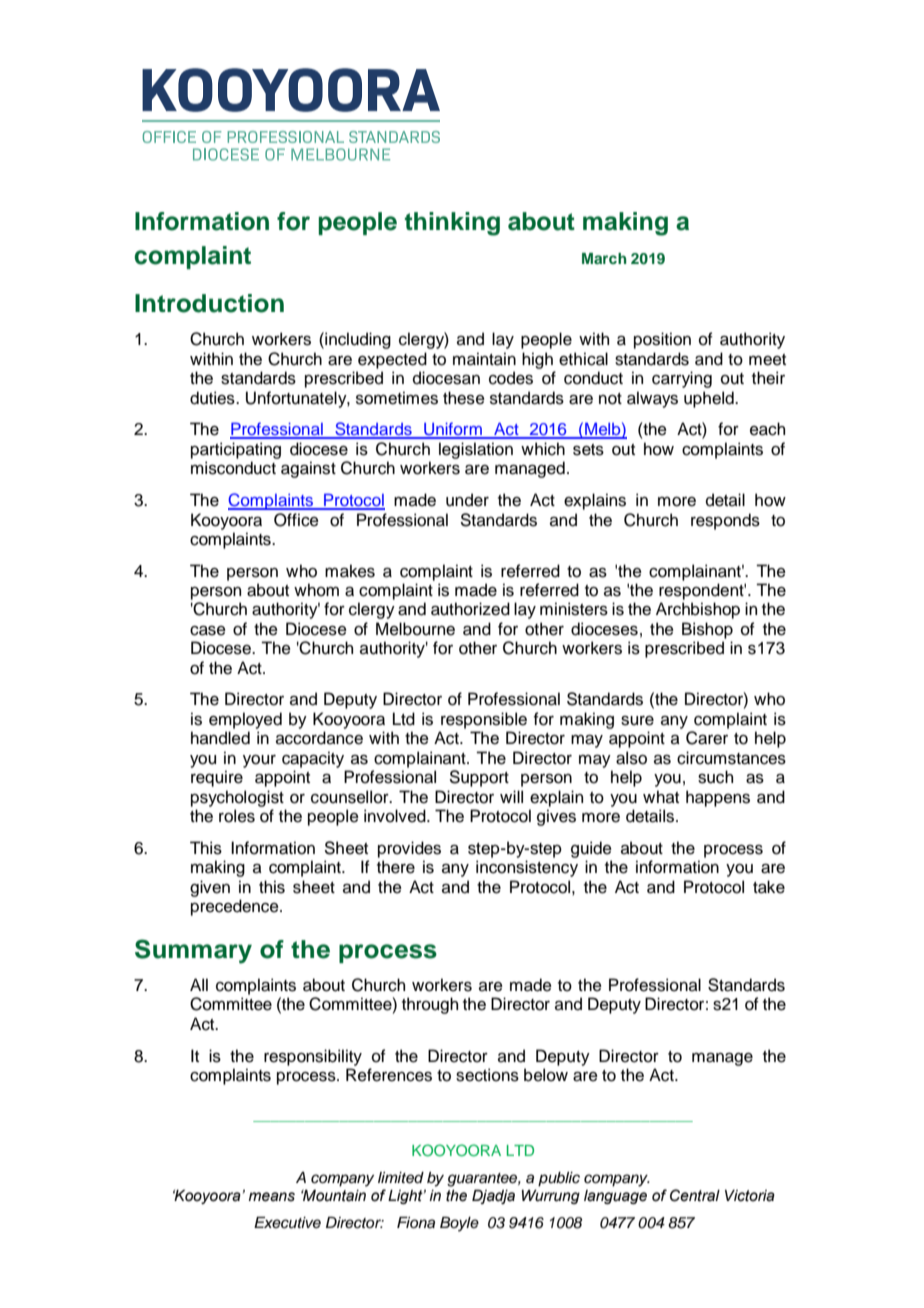 The height and width of the page is (1308, 924). I want to click on authorized, so click(470, 609).
